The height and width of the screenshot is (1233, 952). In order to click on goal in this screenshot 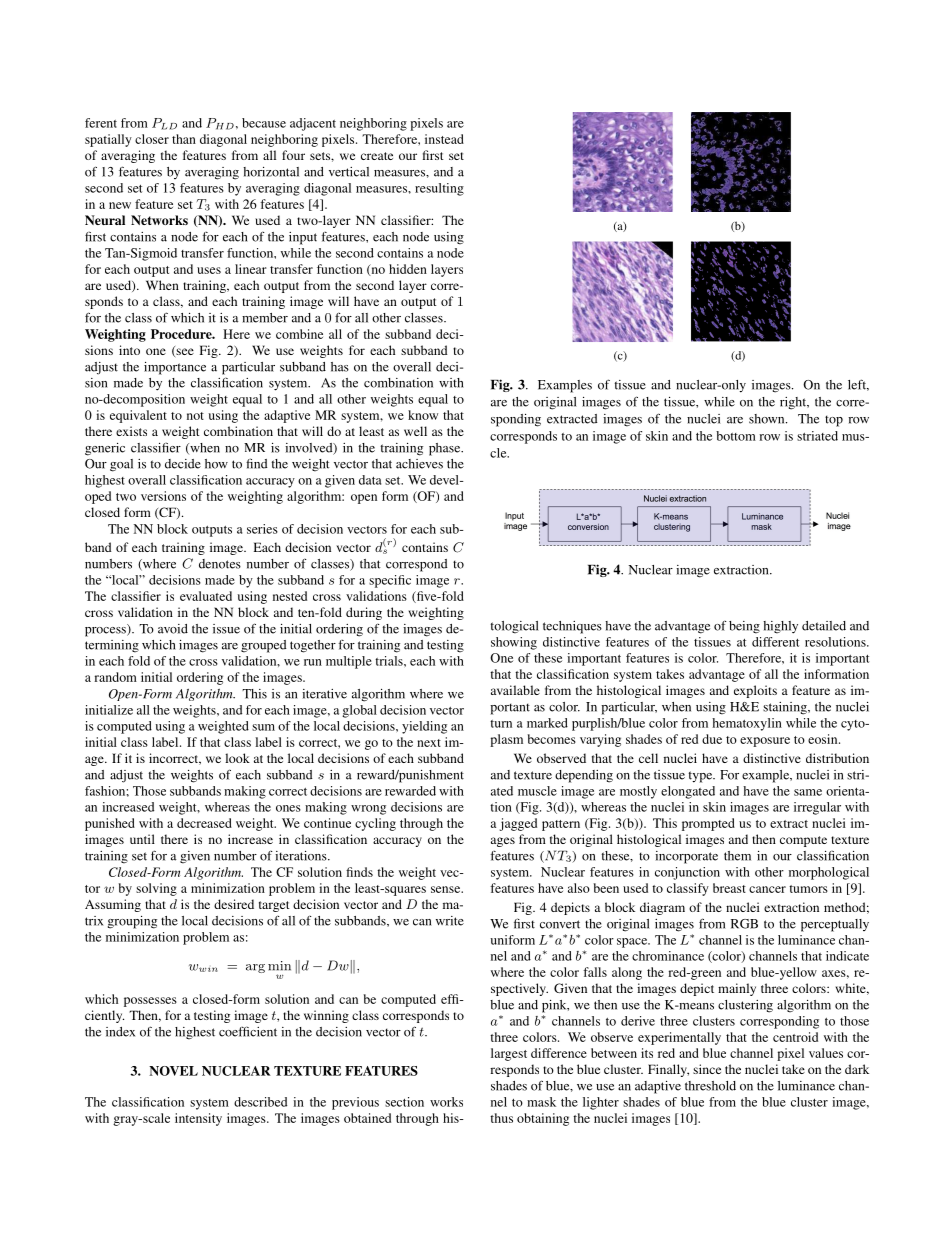, I will do `click(121, 465)`.
